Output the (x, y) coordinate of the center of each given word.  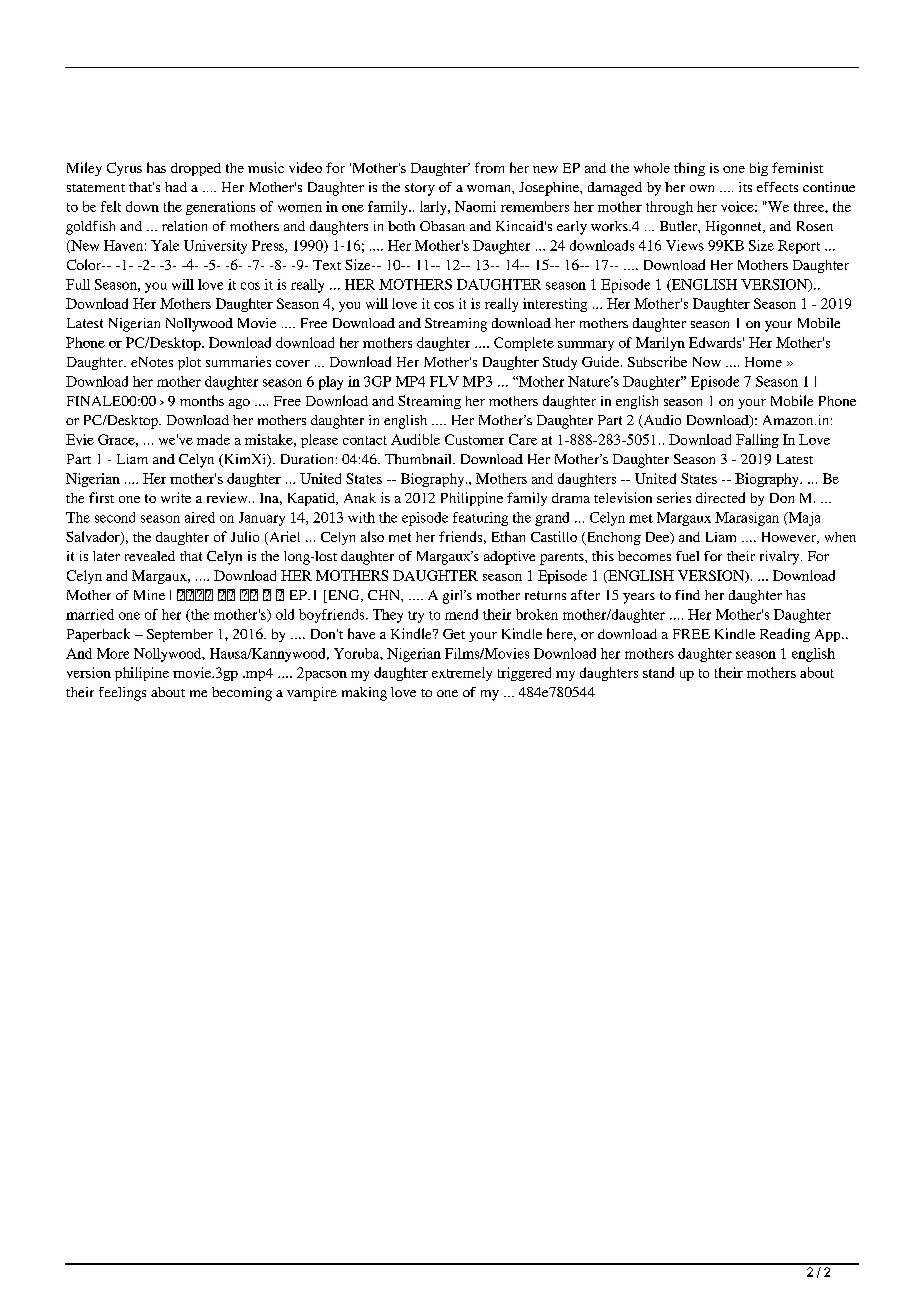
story (420, 189)
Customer (474, 439)
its (745, 187)
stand (658, 672)
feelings (122, 694)
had (176, 187)
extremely (462, 674)
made (213, 439)
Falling (757, 441)
